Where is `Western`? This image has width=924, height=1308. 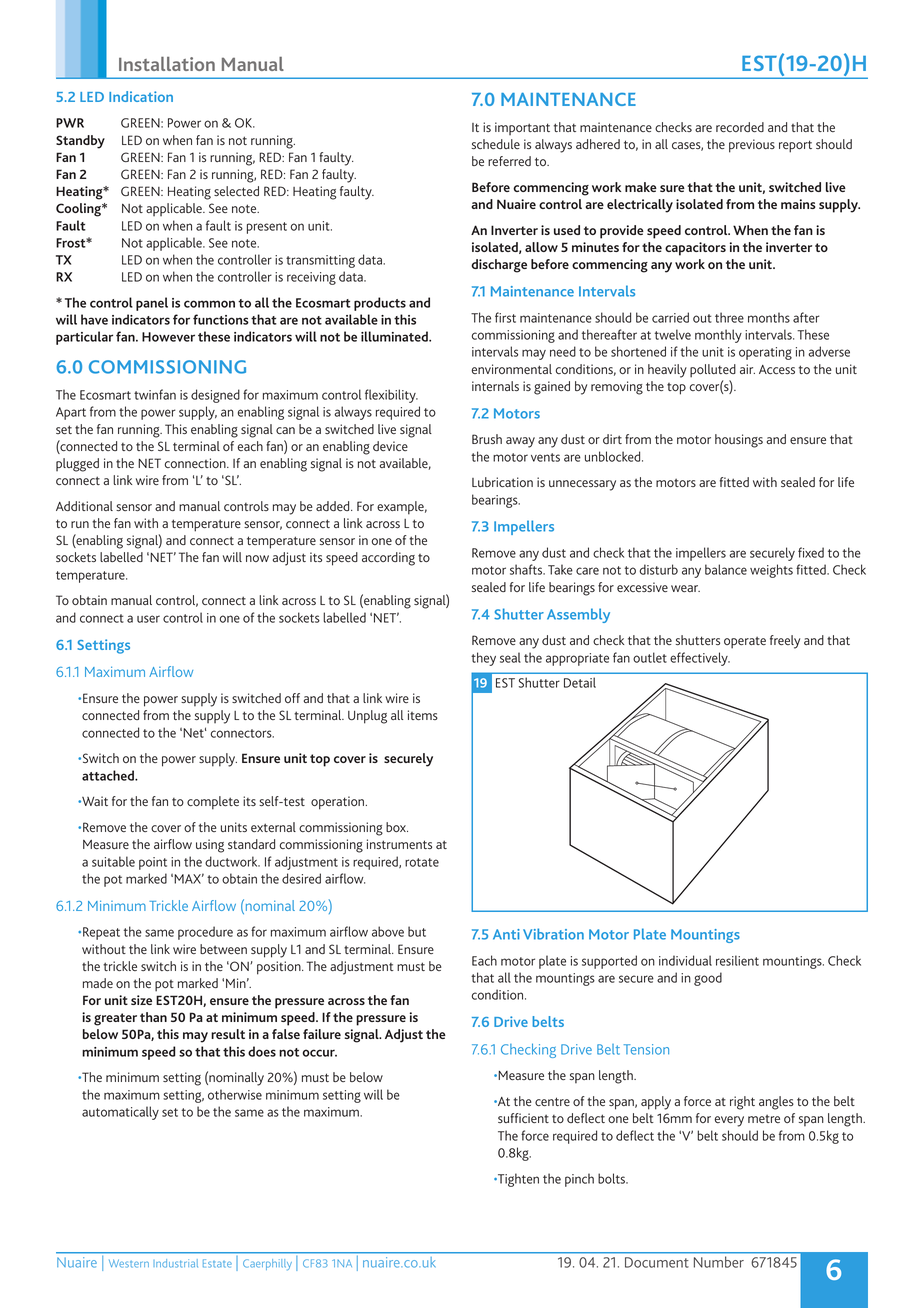 Western is located at coordinates (129, 1263).
